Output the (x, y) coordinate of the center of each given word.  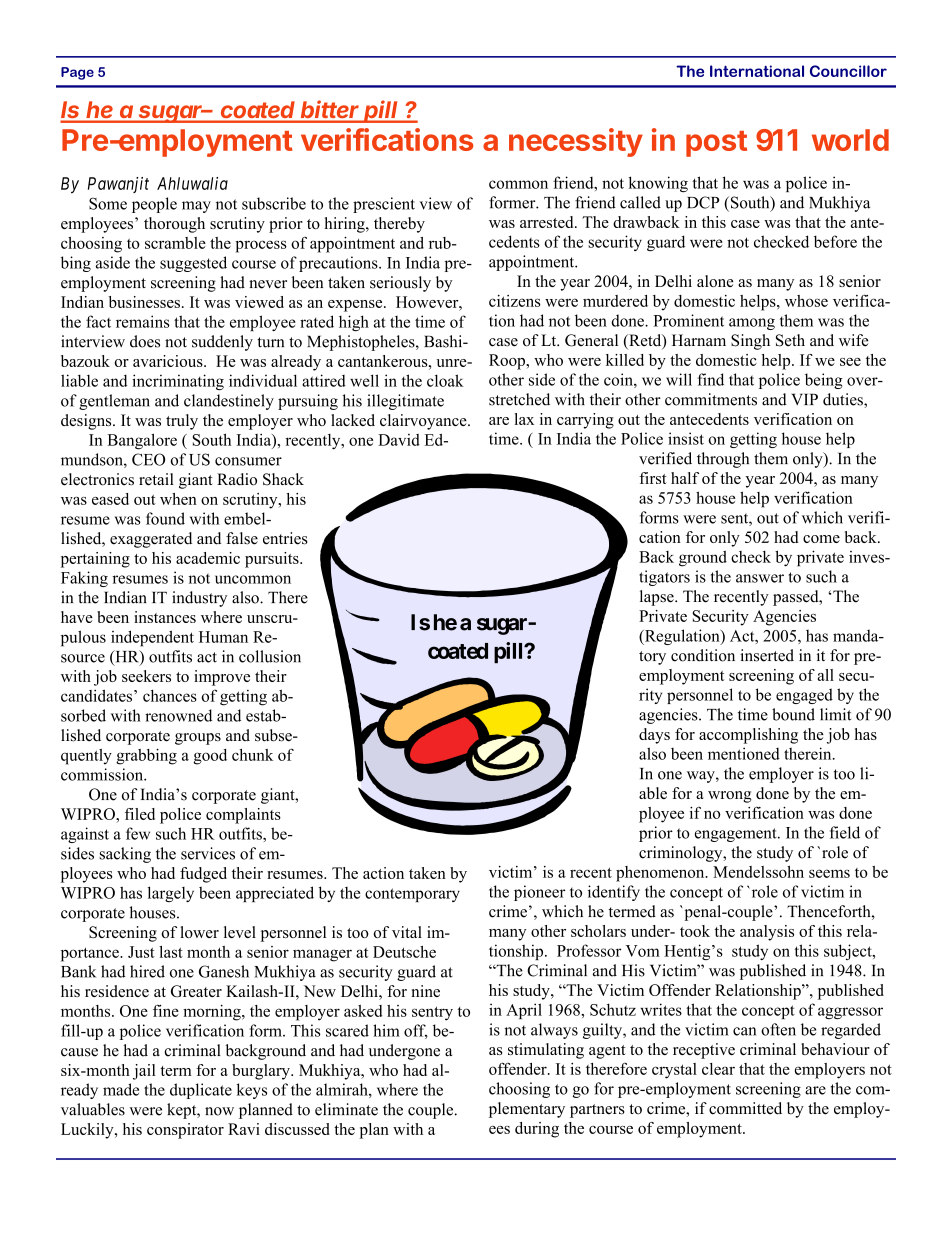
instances (165, 617)
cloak (445, 380)
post (716, 144)
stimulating (546, 1051)
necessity (576, 142)
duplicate (201, 1091)
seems (829, 873)
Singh (750, 342)
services (208, 853)
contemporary (412, 895)
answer (760, 578)
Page (77, 73)
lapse (658, 598)
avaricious (169, 361)
